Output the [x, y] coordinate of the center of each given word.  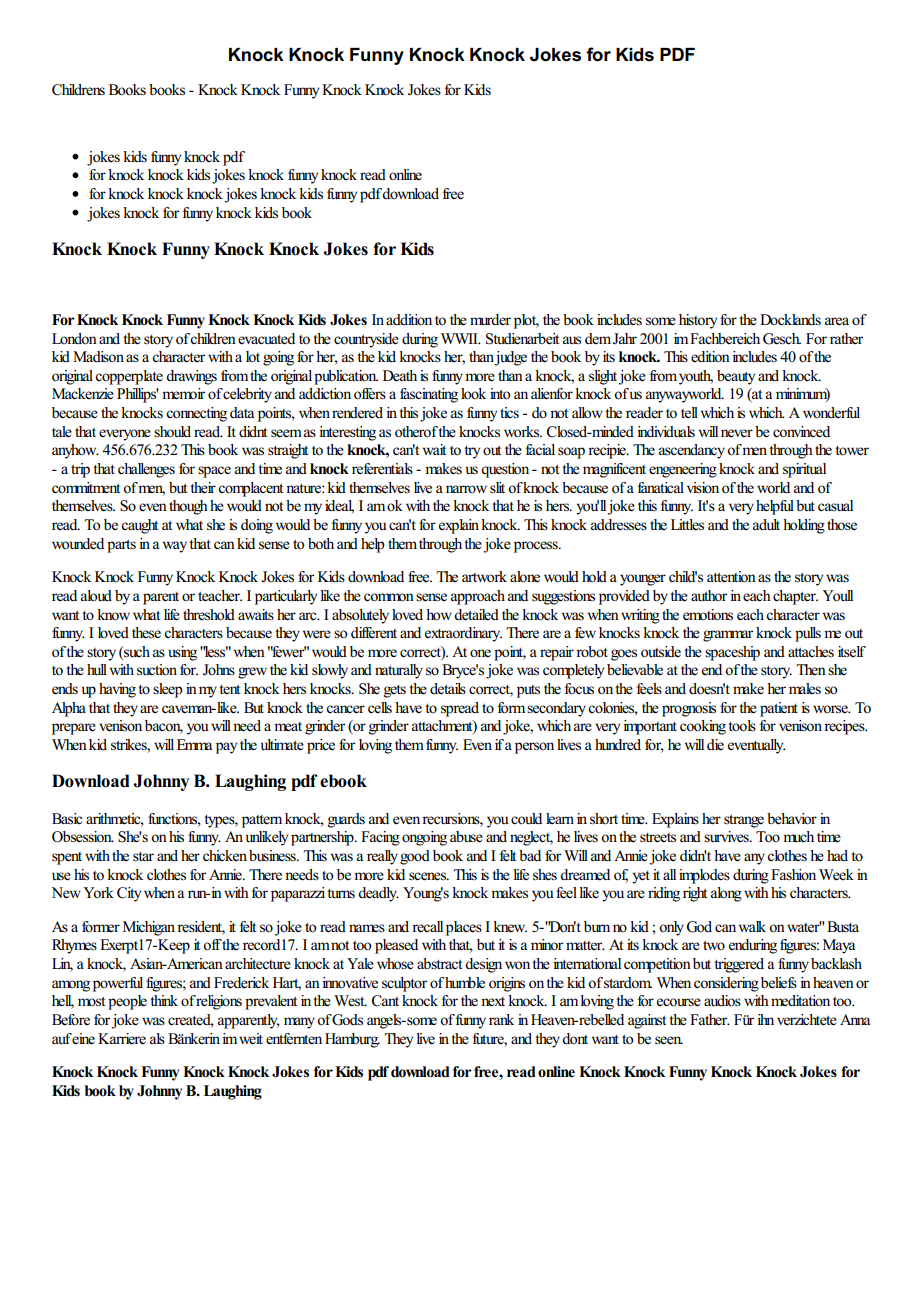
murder [490, 320]
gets [395, 691]
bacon [164, 727]
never [737, 433]
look [473, 394]
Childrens [78, 90]
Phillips [138, 395]
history [698, 321]
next [493, 1002]
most [91, 1002]
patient [779, 709]
